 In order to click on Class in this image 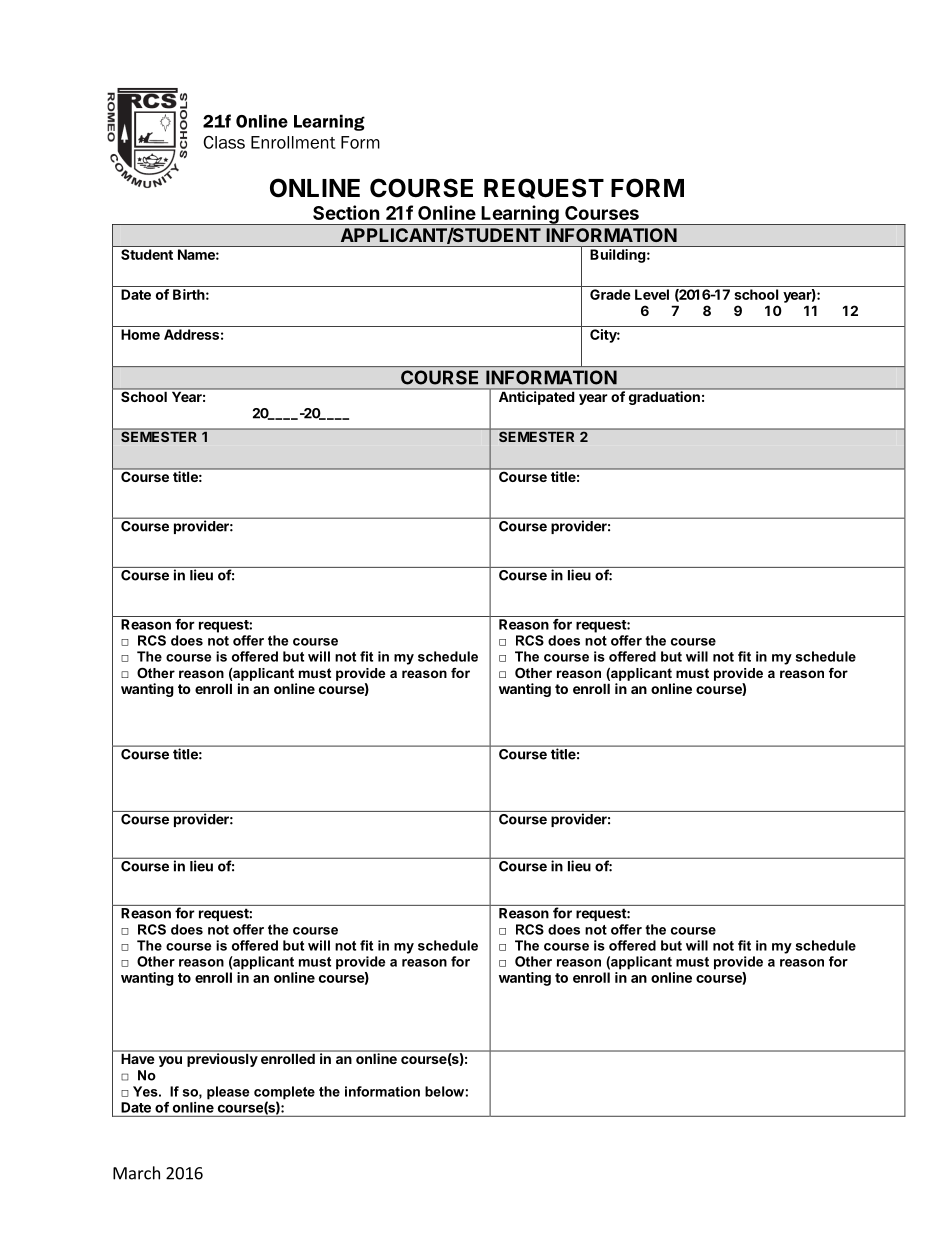, I will do `click(224, 142)`.
